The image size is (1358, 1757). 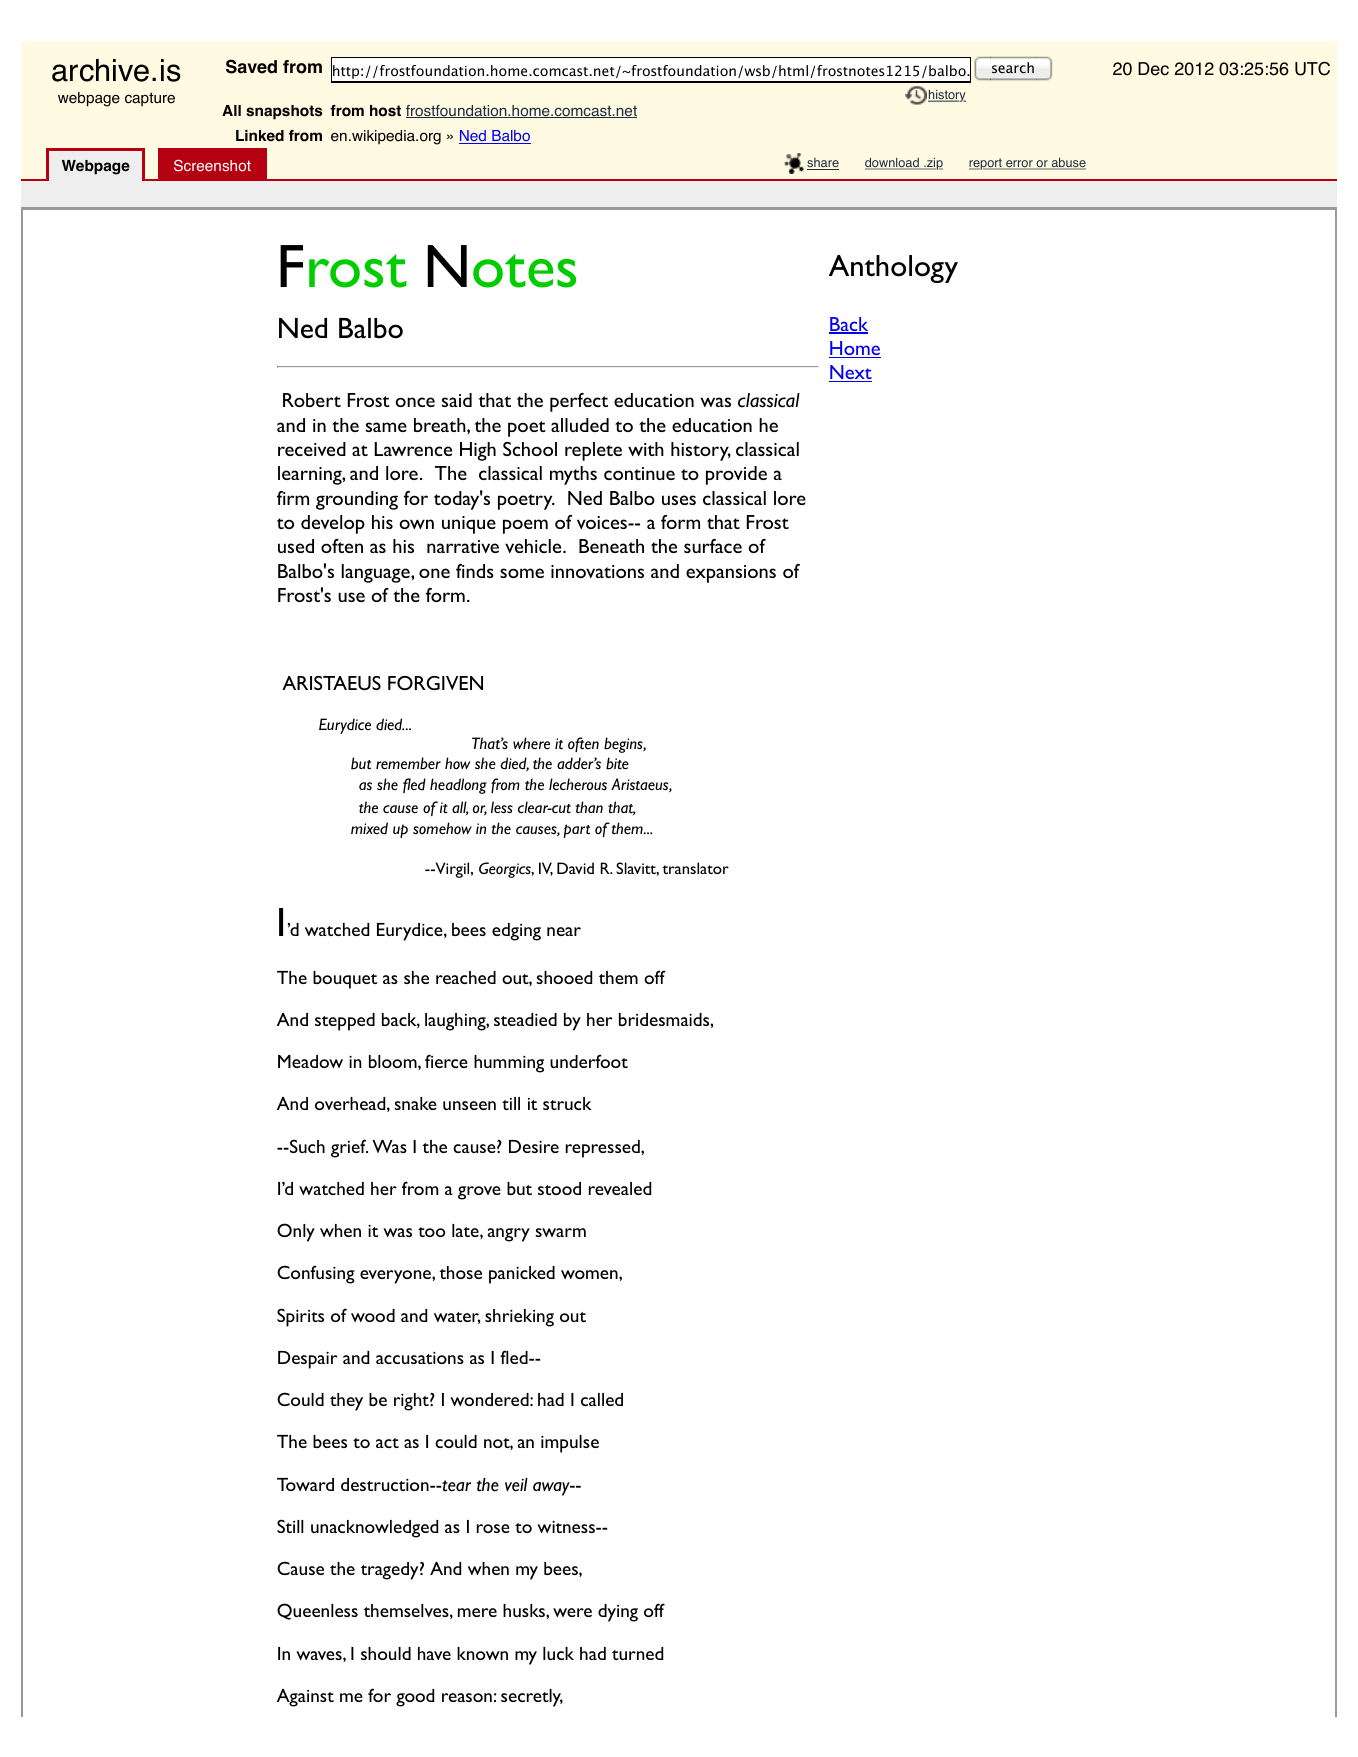 What do you see at coordinates (823, 164) in the document?
I see `share` at bounding box center [823, 164].
